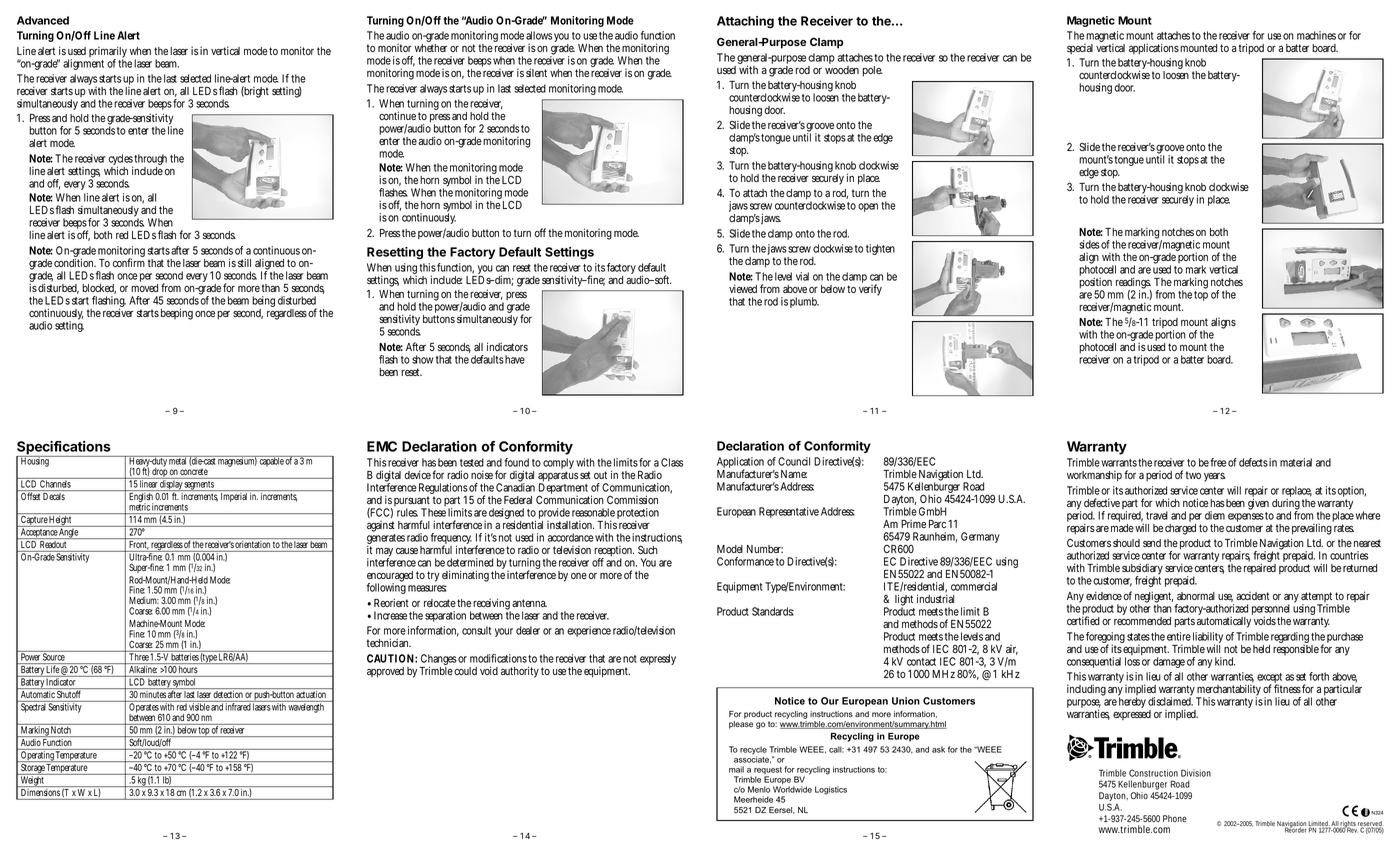 The width and height of the image is (1400, 850). Describe the element at coordinates (1080, 48) in the image. I see `special` at that location.
